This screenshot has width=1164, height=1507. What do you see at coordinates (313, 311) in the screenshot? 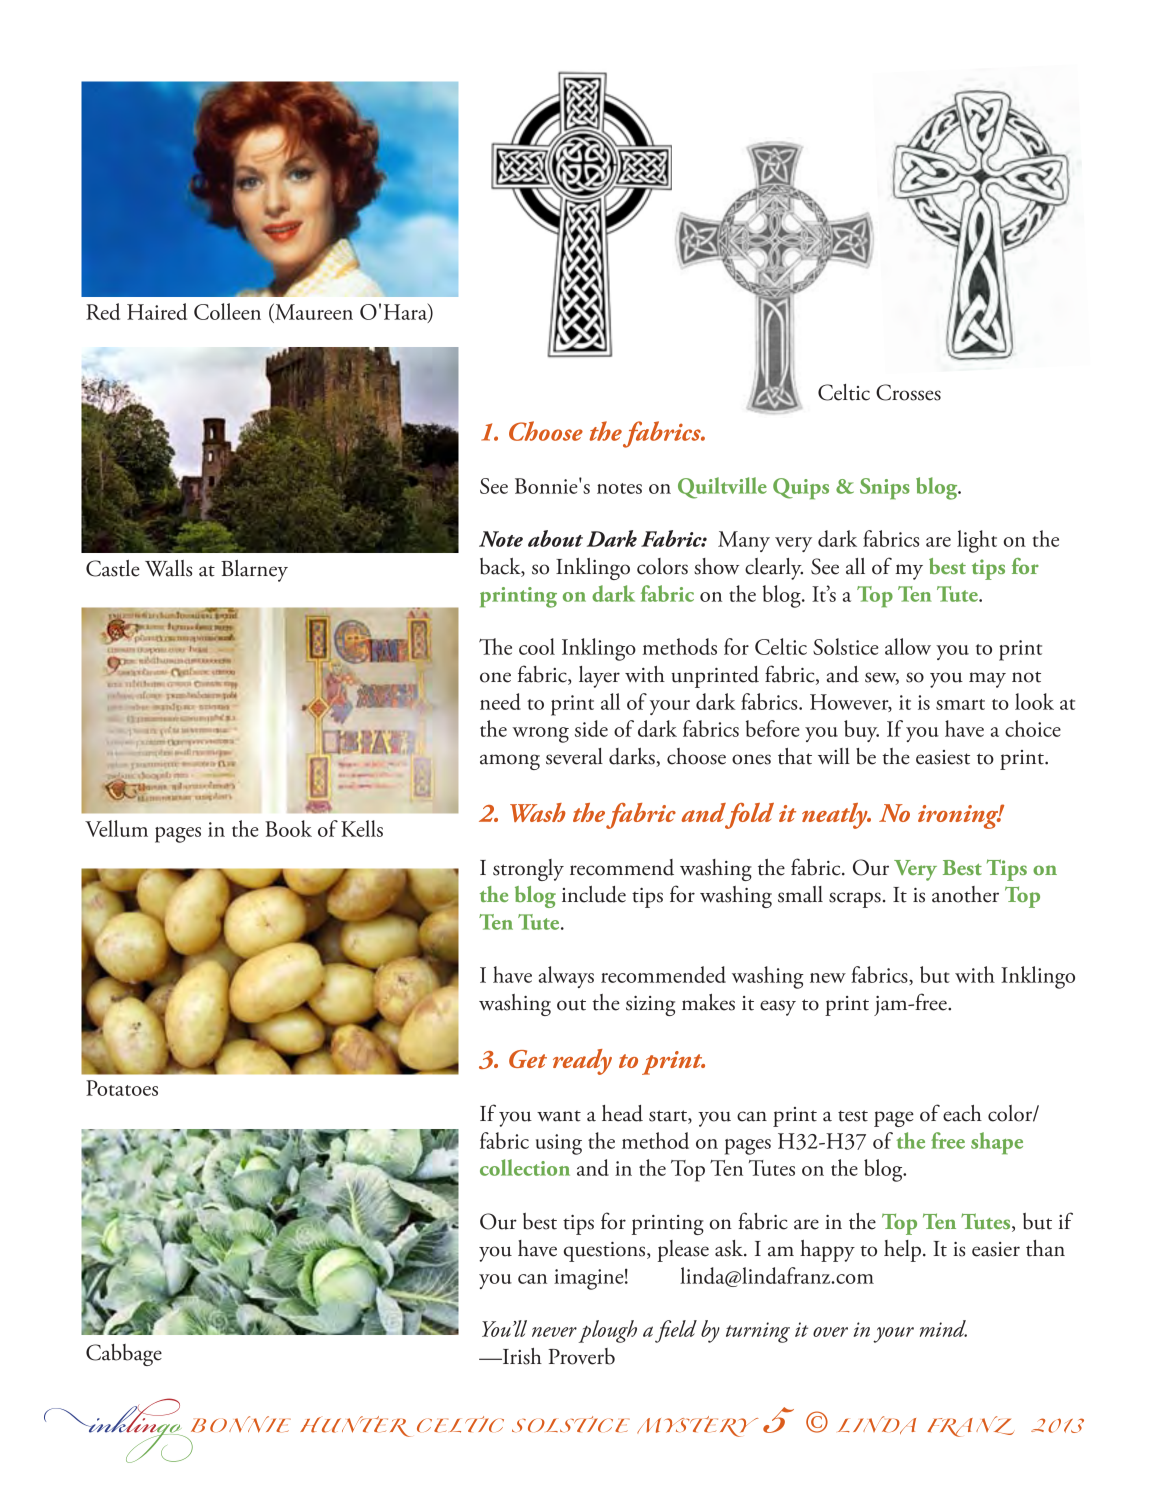
I see `Maureen` at bounding box center [313, 311].
